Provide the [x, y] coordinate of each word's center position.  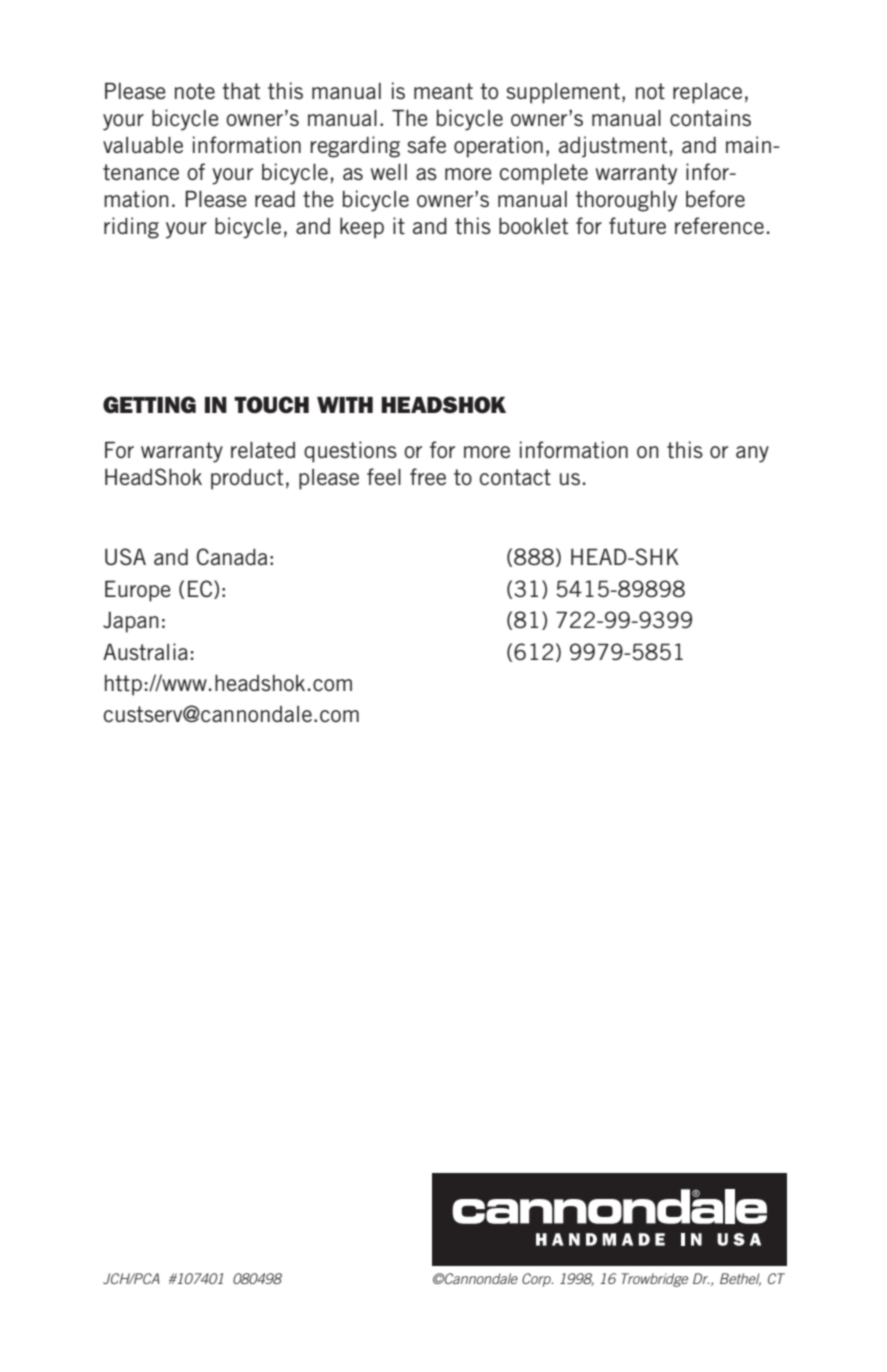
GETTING [149, 405]
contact [515, 477]
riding [131, 228]
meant [443, 91]
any [752, 454]
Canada [232, 556]
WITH [345, 405]
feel [384, 476]
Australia [145, 652]
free [428, 476]
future [637, 226]
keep [362, 228]
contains [710, 118]
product [247, 479]
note [195, 91]
